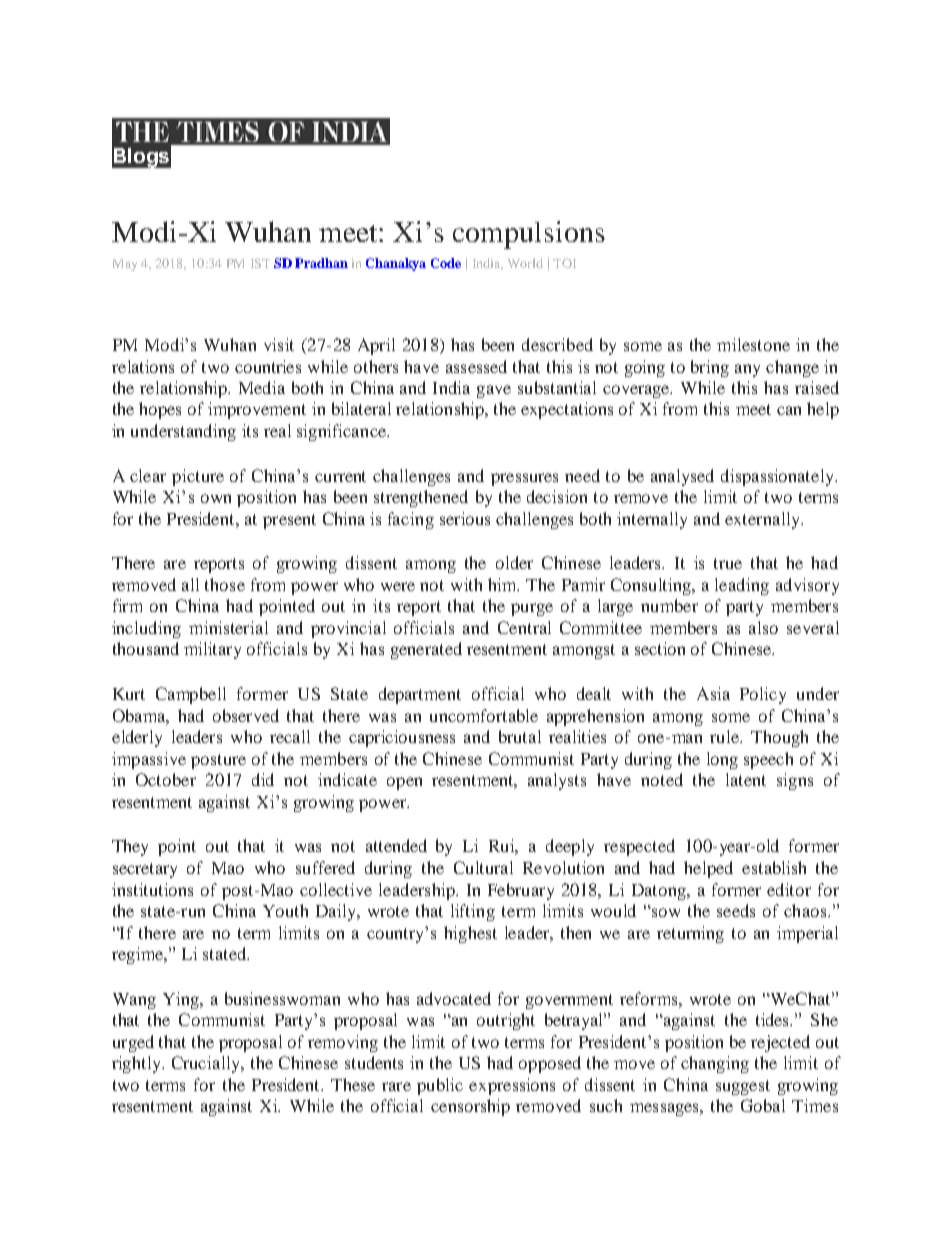 Image resolution: width=952 pixels, height=1233 pixels. What do you see at coordinates (212, 650) in the screenshot?
I see `military` at bounding box center [212, 650].
